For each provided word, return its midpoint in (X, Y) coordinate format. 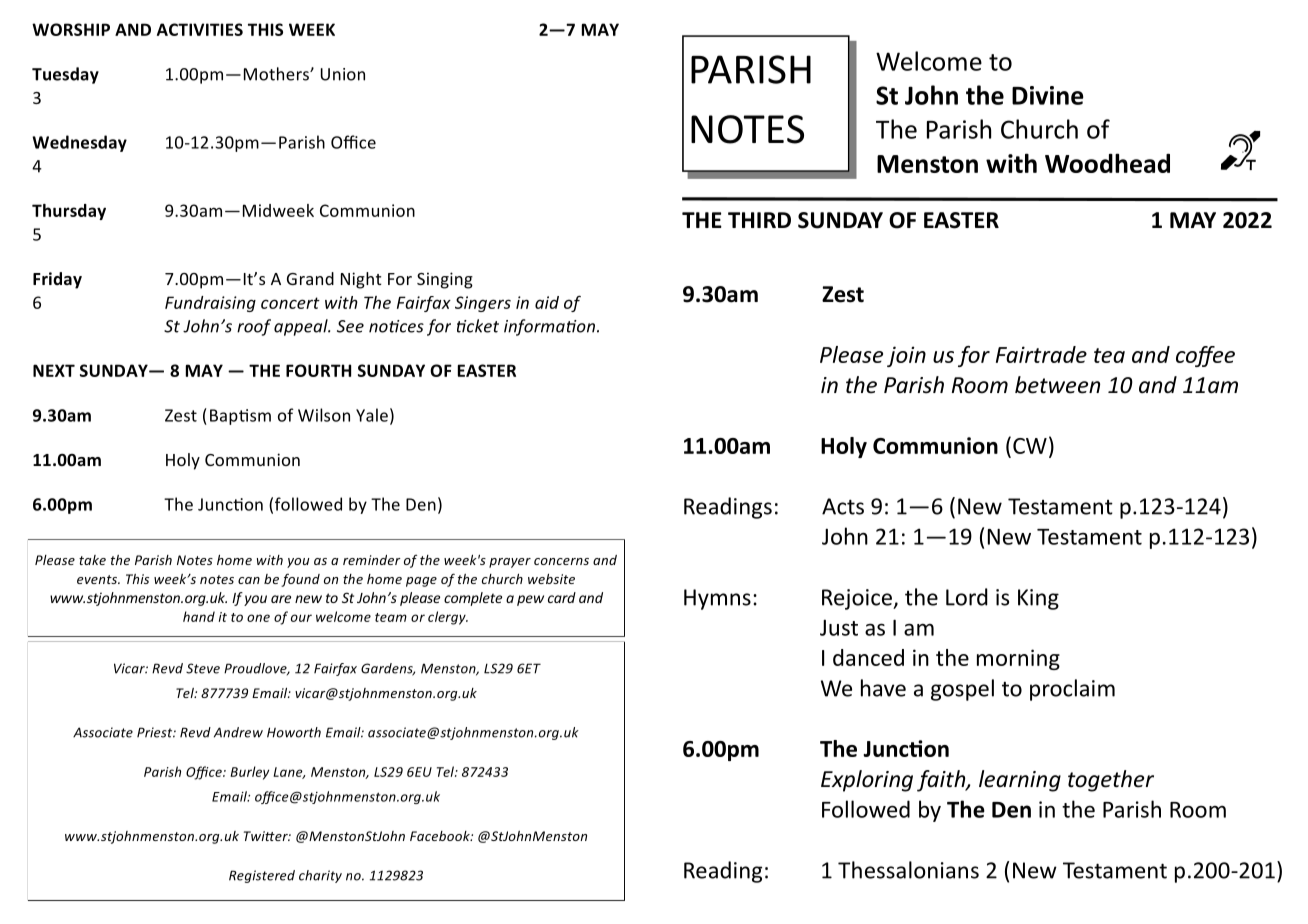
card (562, 597)
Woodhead (1107, 163)
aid (547, 302)
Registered (262, 876)
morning (1018, 659)
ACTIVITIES (200, 29)
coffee (1205, 356)
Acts (843, 506)
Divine (1048, 95)
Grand (310, 278)
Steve (203, 668)
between (1057, 385)
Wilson (324, 415)
